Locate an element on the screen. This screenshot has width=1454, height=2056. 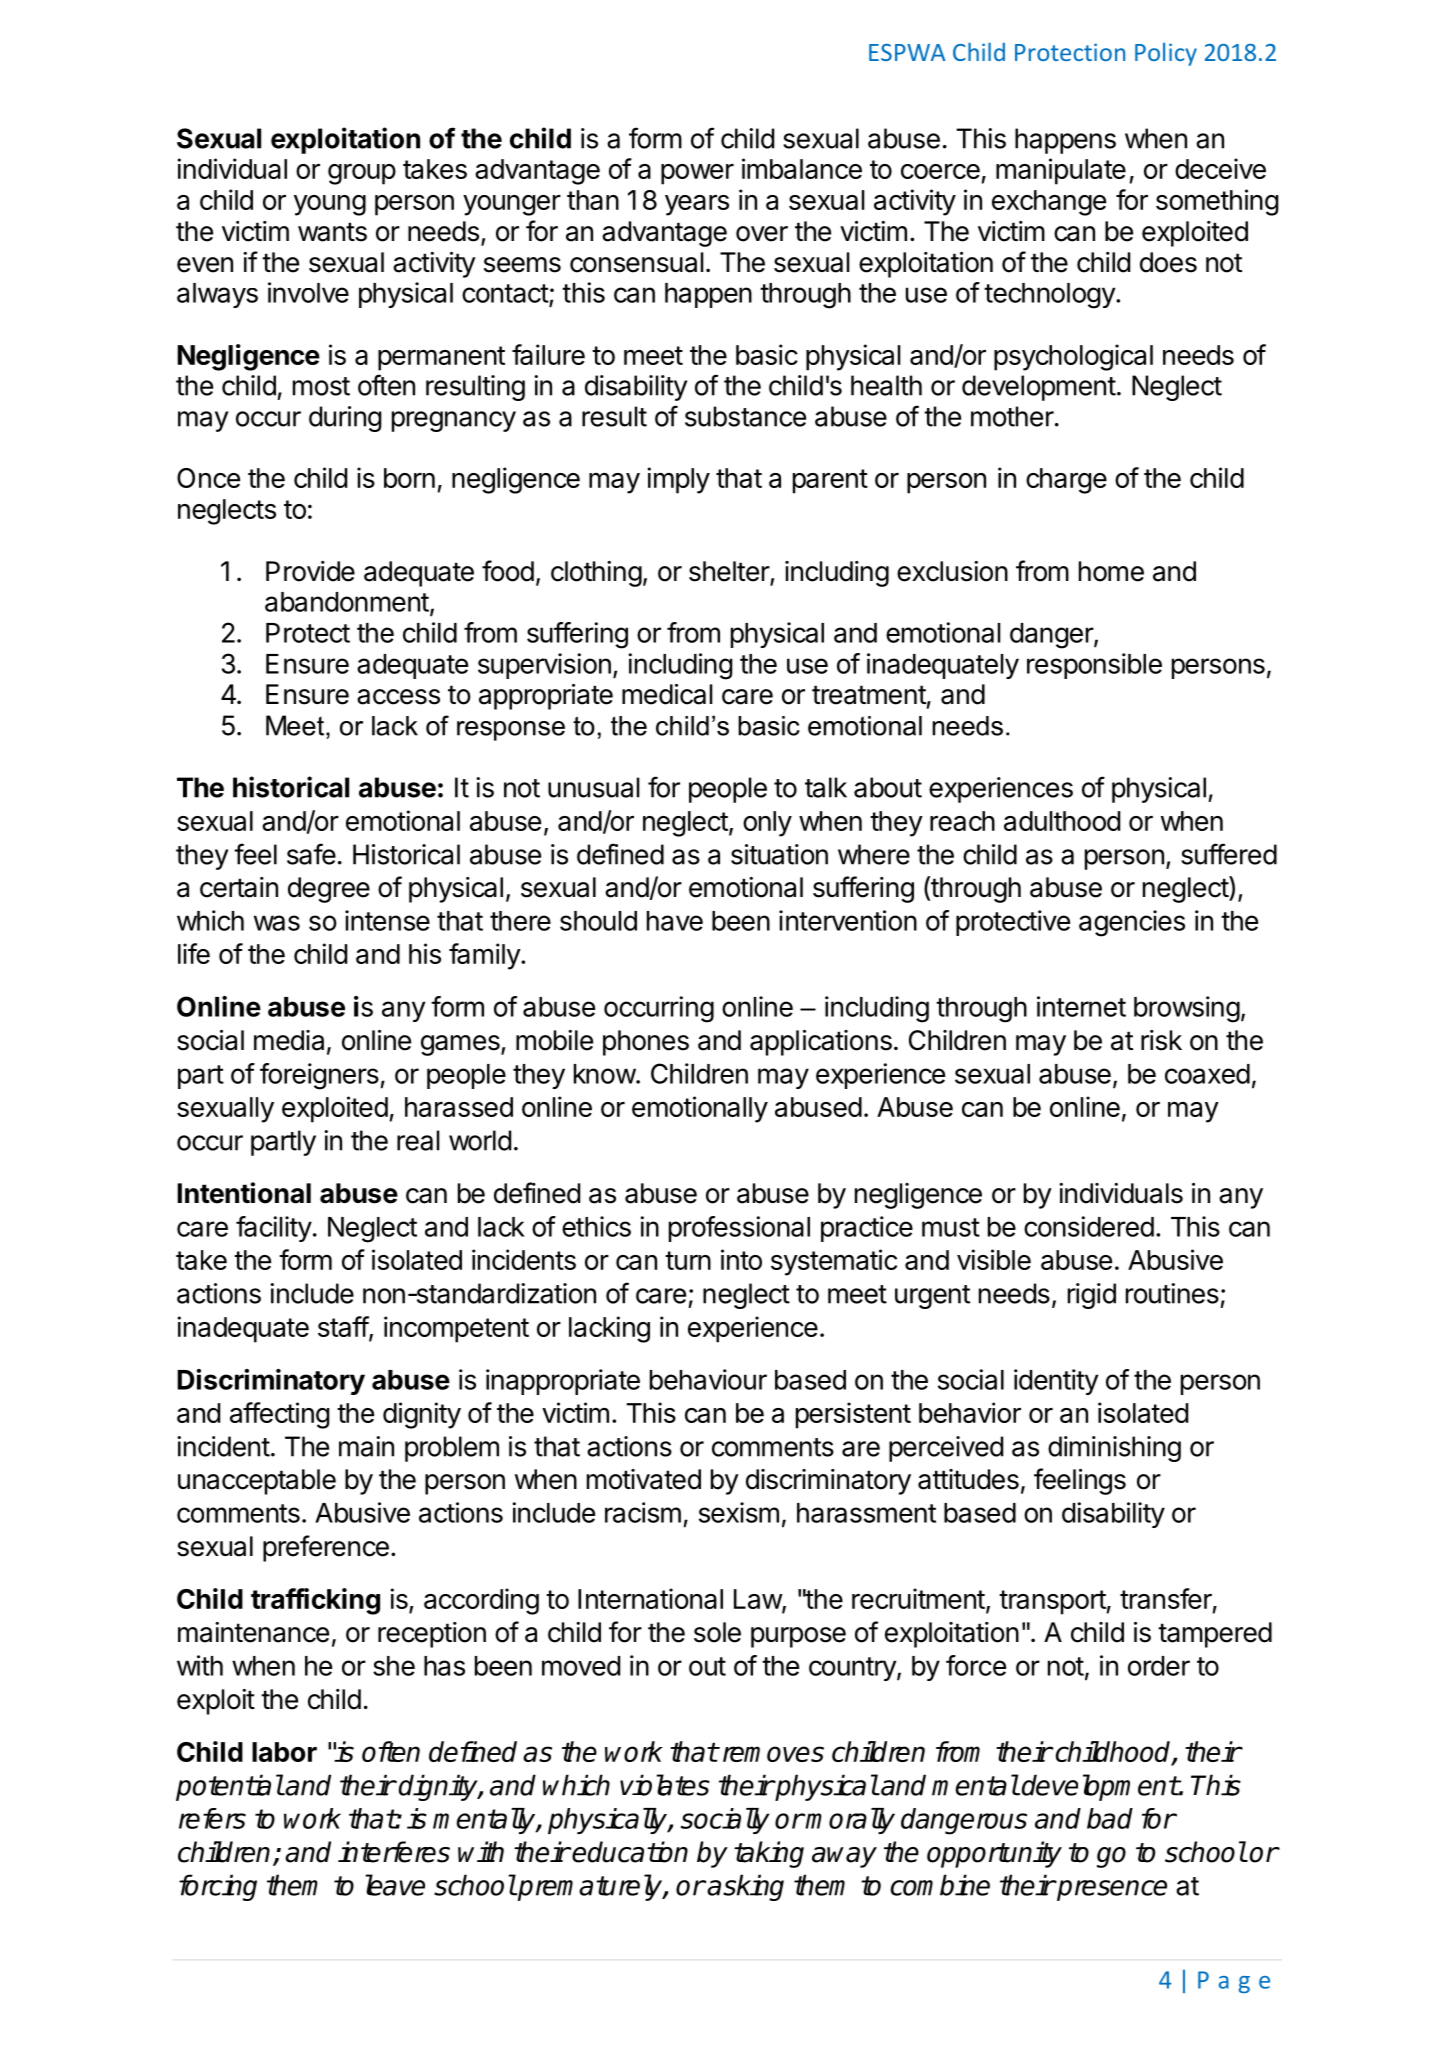
considered is located at coordinates (1089, 1226).
